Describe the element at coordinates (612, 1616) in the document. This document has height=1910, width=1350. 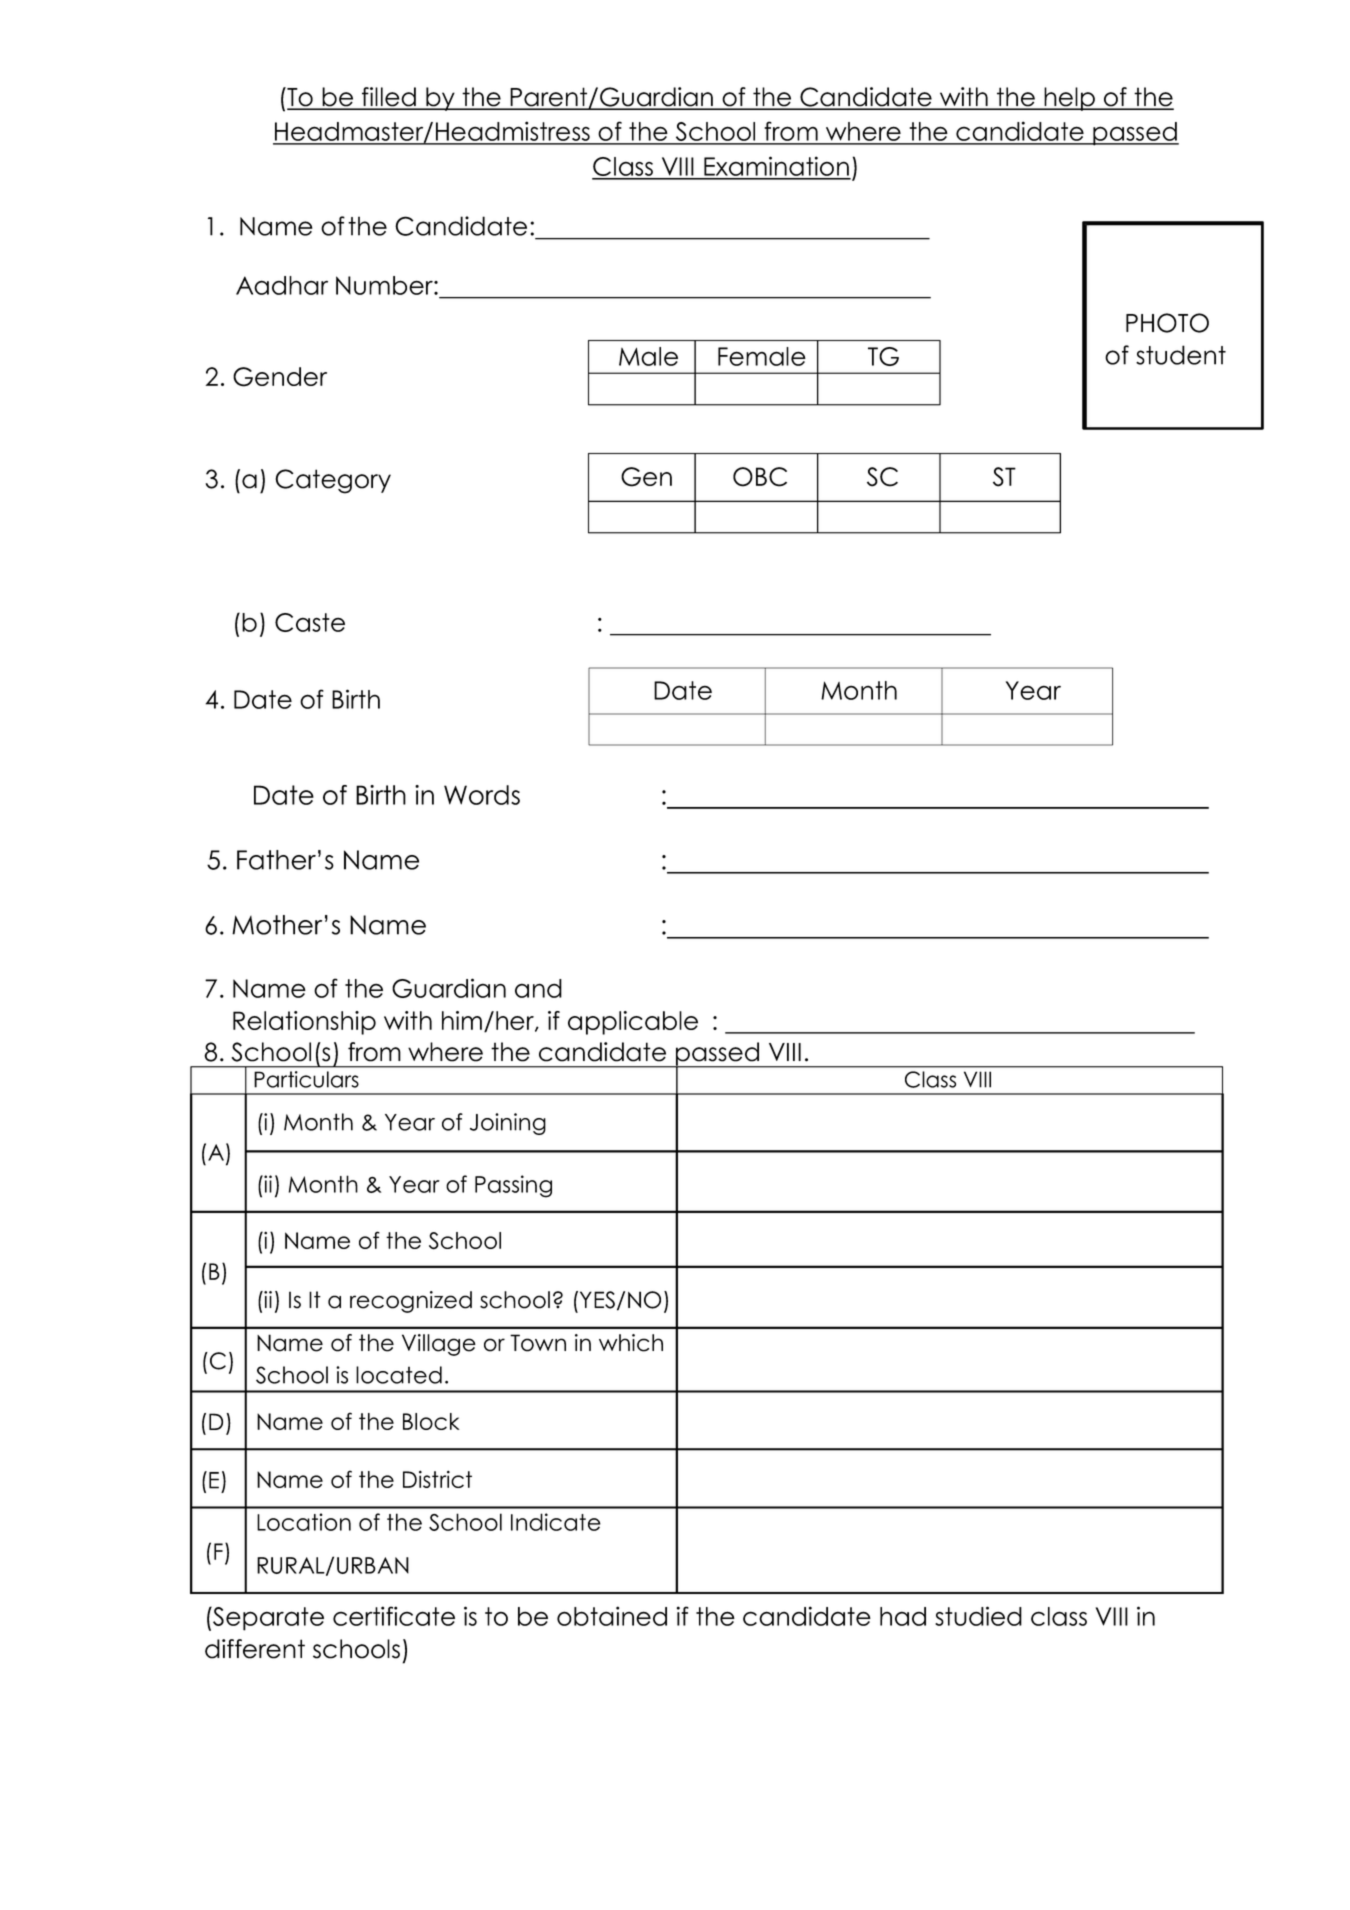
I see `obtained` at that location.
